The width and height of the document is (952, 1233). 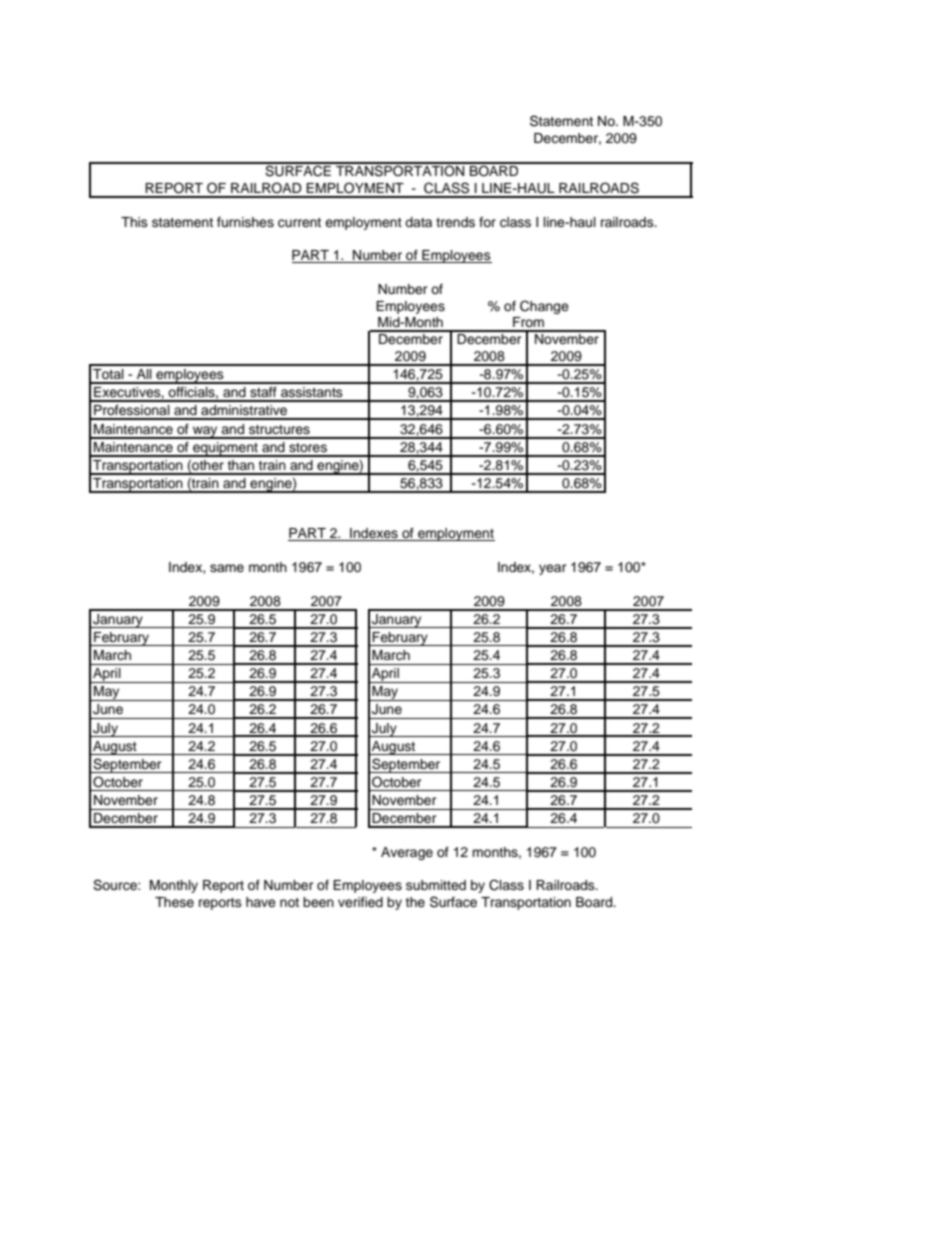 I want to click on These, so click(x=174, y=902).
